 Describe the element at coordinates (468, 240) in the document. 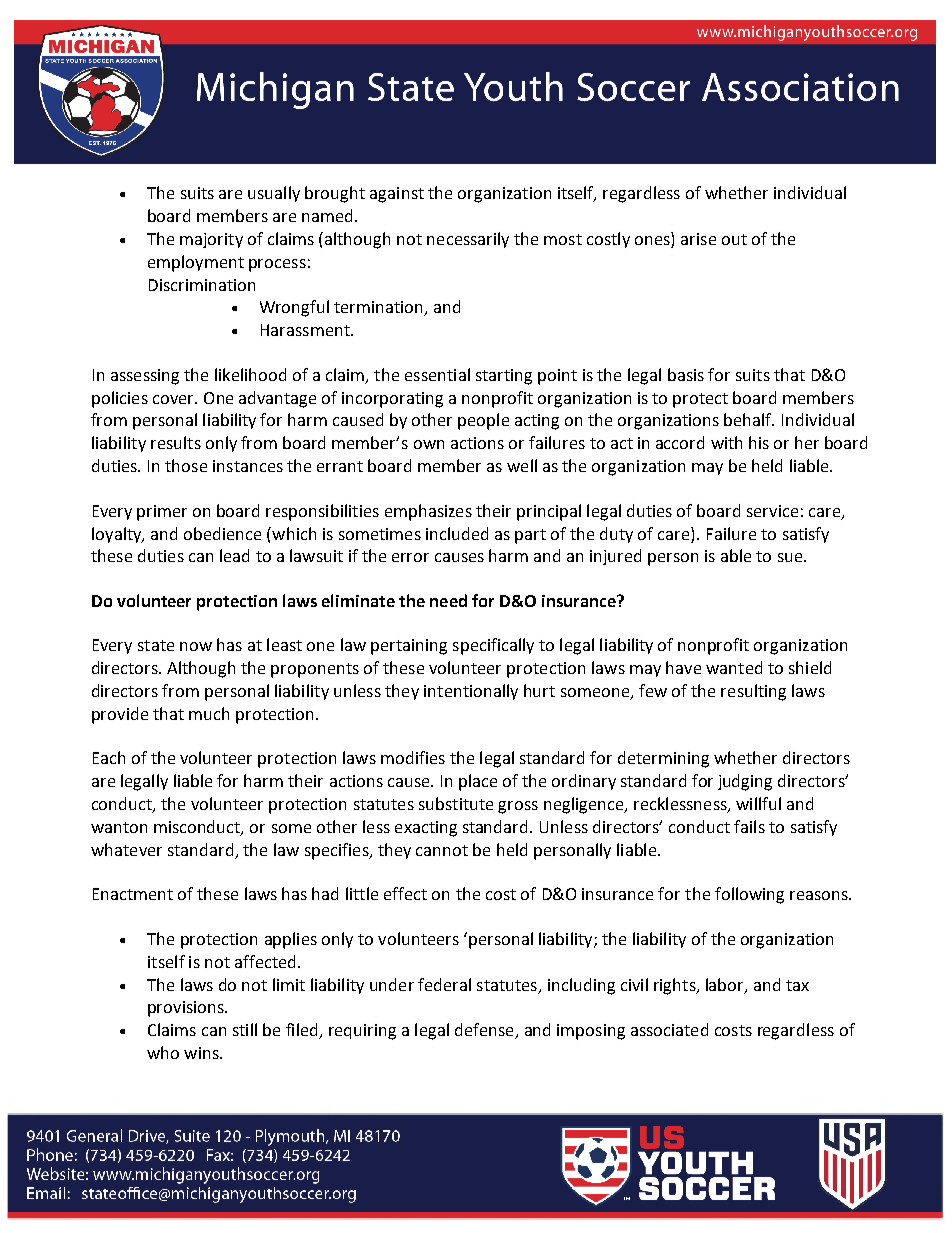

I see `necessarily` at that location.
